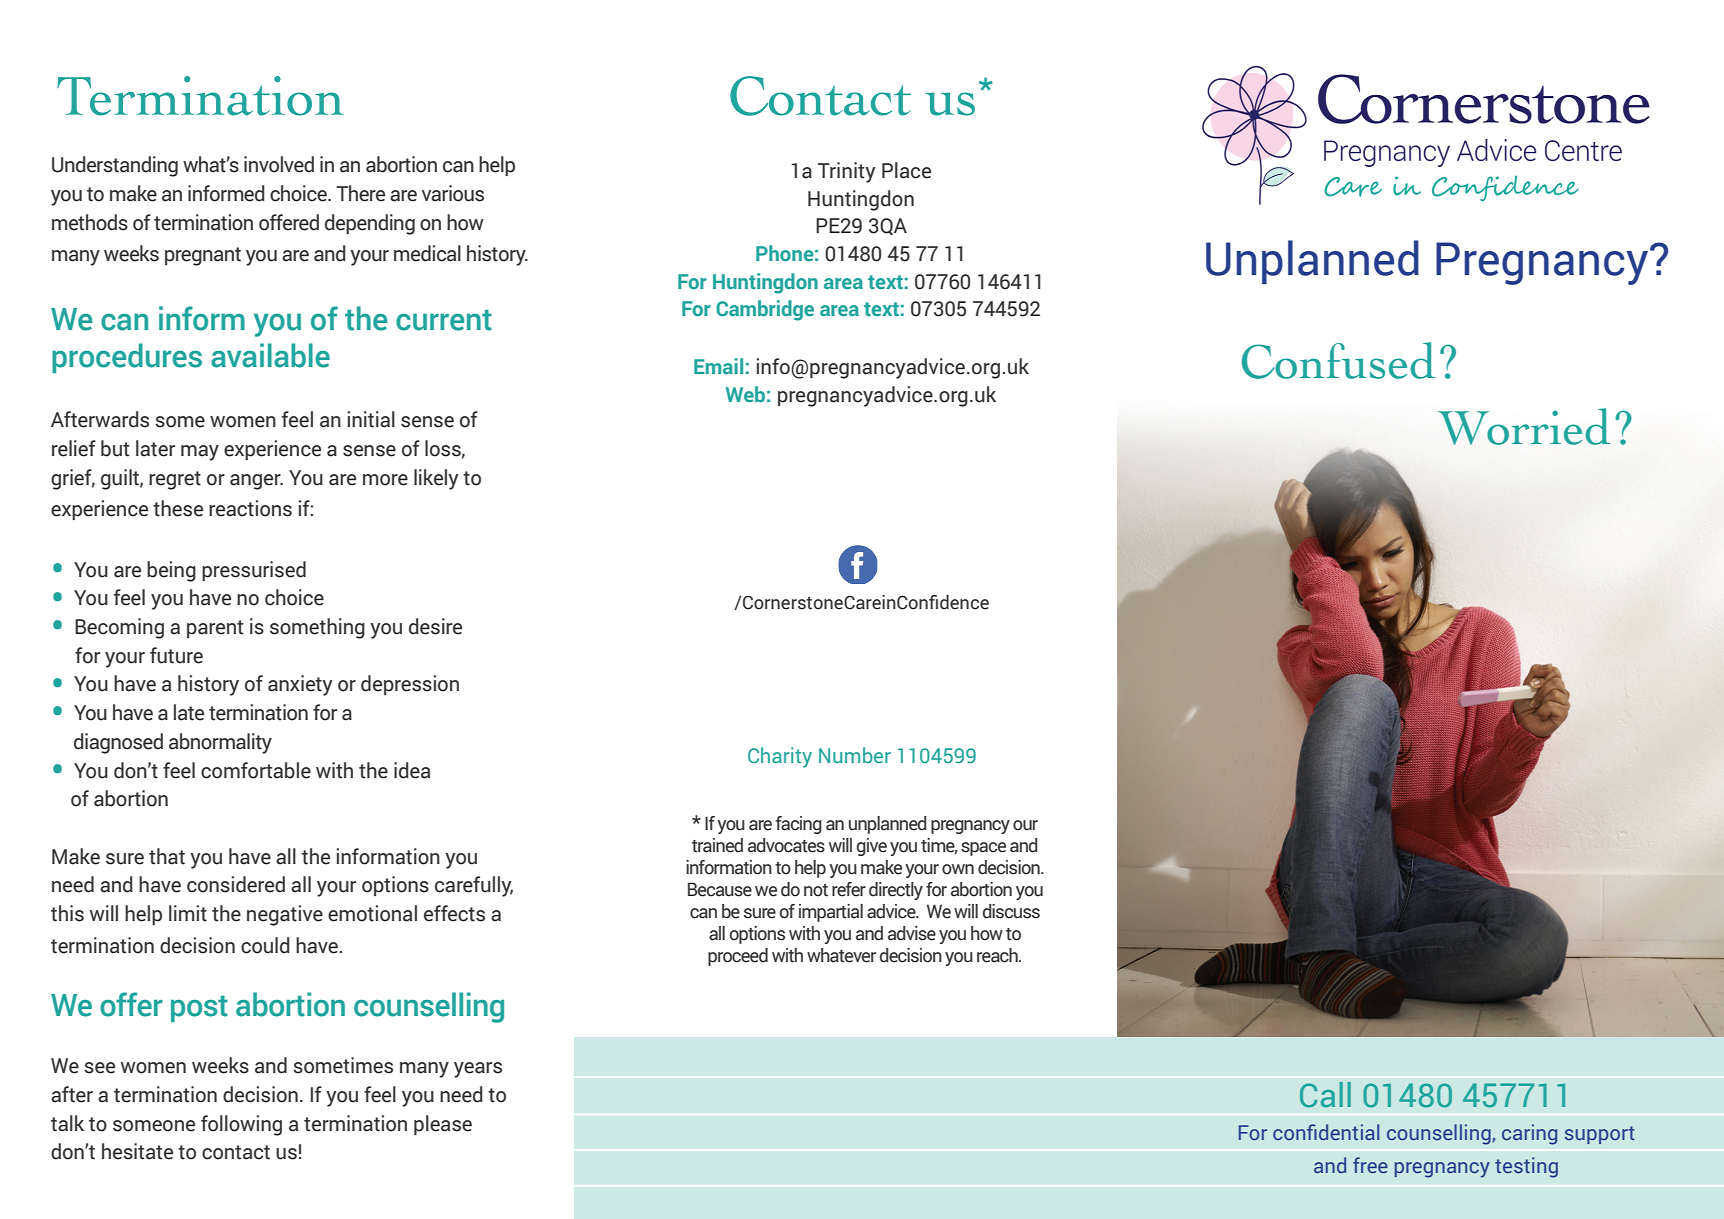 The image size is (1724, 1219). What do you see at coordinates (847, 172) in the screenshot?
I see `Trinity` at bounding box center [847, 172].
